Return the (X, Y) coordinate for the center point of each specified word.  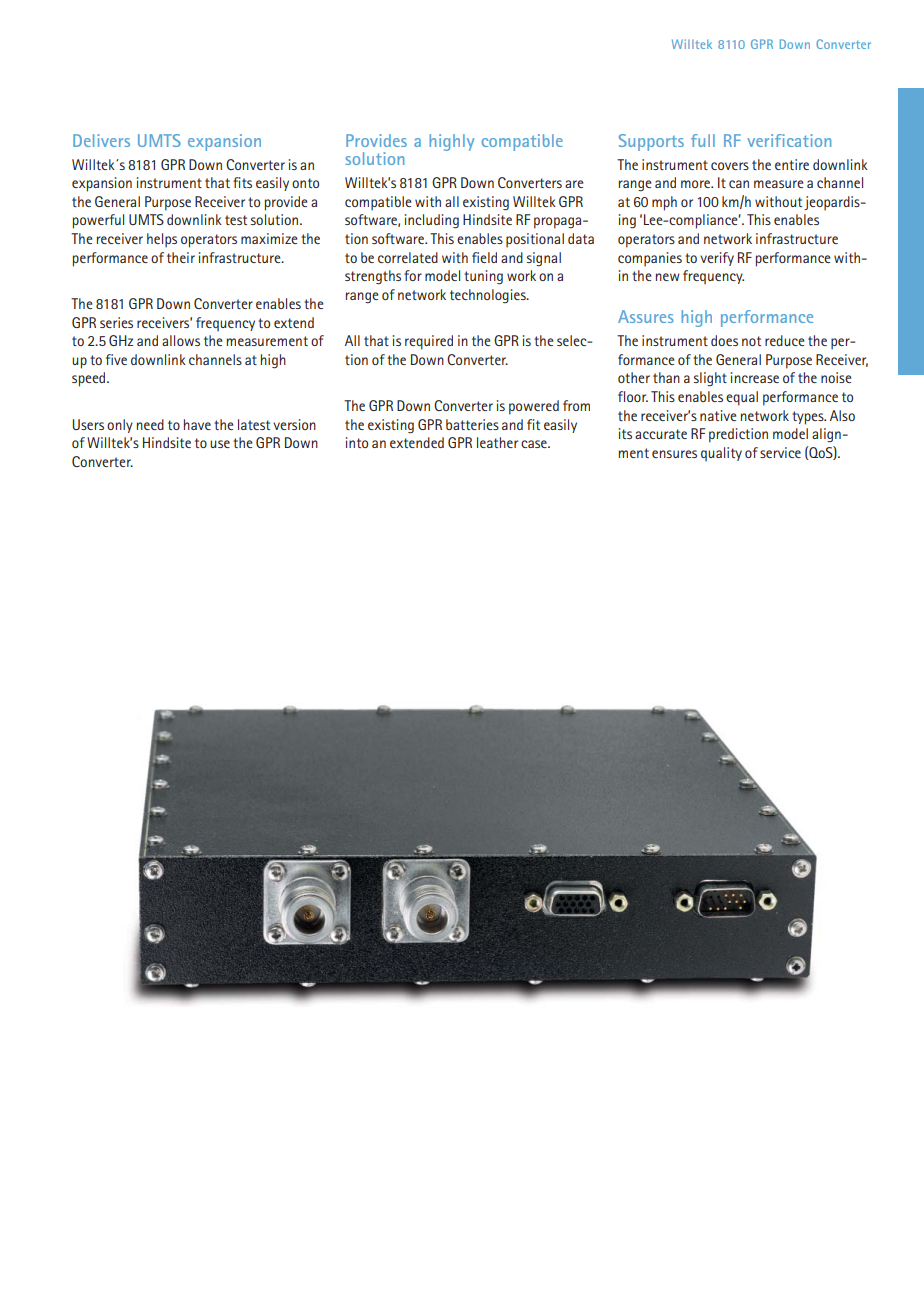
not (751, 341)
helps (162, 240)
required (429, 342)
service (780, 452)
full (703, 140)
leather (497, 442)
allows (181, 340)
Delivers (101, 140)
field (484, 257)
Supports (651, 142)
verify (717, 259)
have (197, 424)
